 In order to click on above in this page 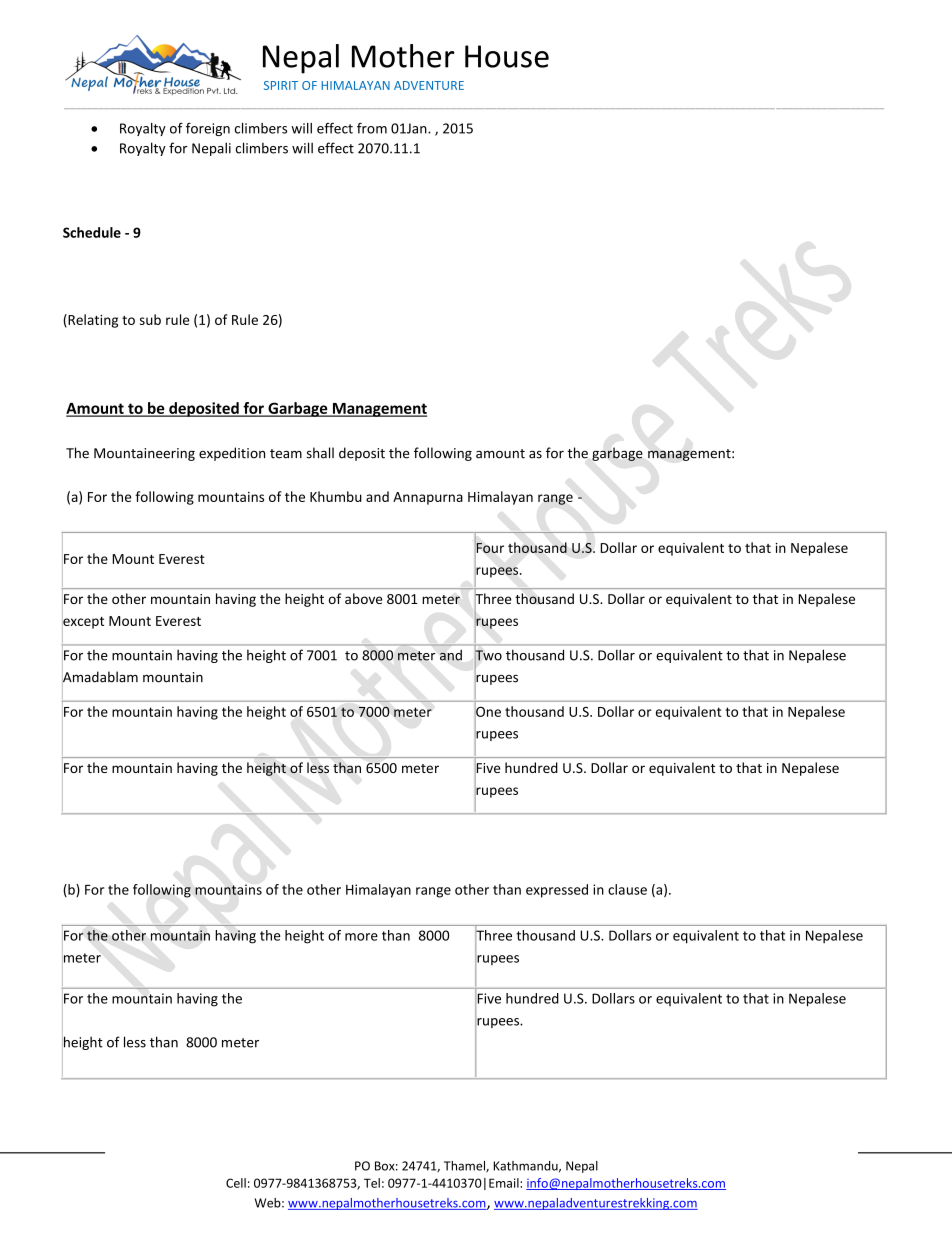, I will do `click(363, 598)`.
